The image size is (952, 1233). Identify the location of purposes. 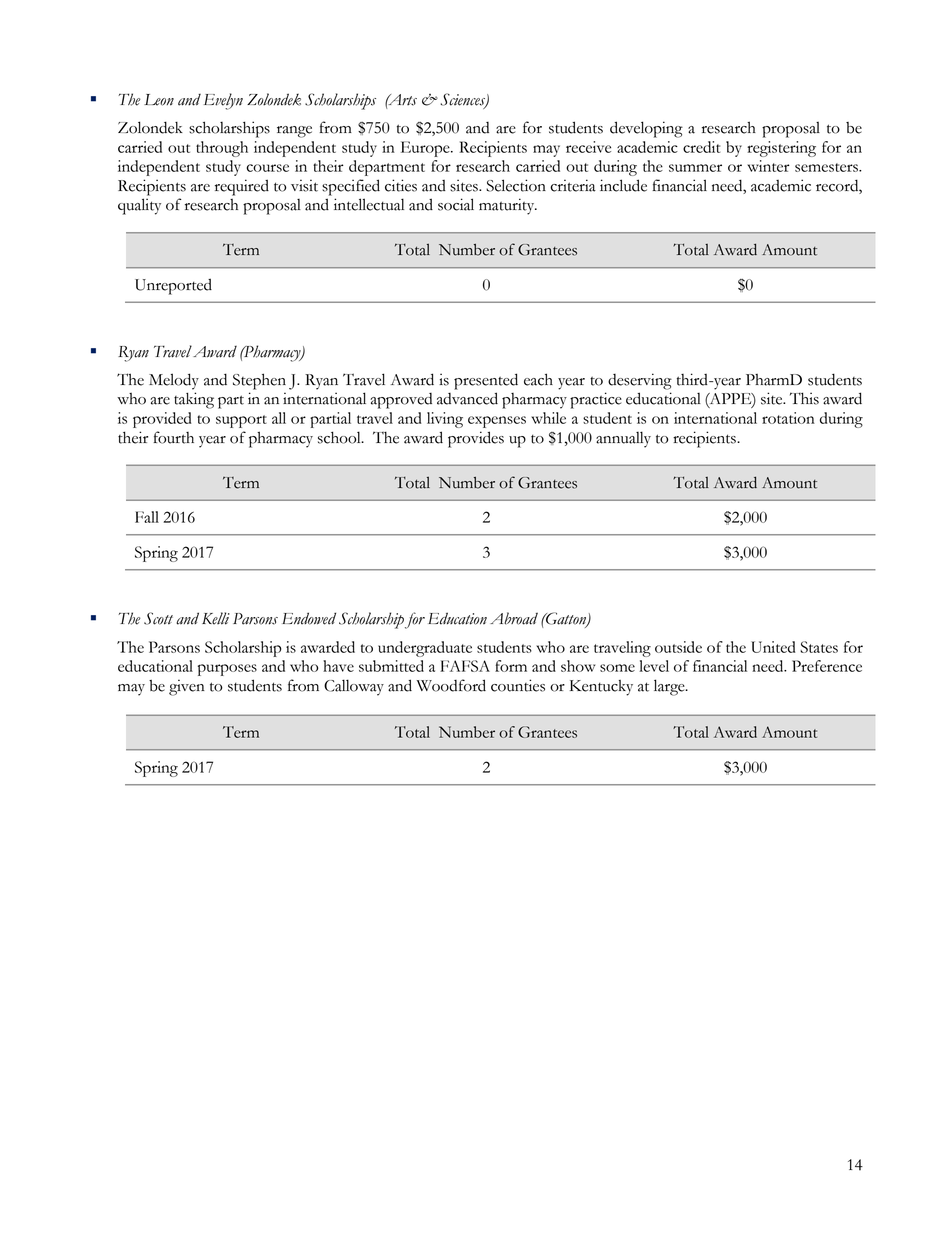
(227, 670).
